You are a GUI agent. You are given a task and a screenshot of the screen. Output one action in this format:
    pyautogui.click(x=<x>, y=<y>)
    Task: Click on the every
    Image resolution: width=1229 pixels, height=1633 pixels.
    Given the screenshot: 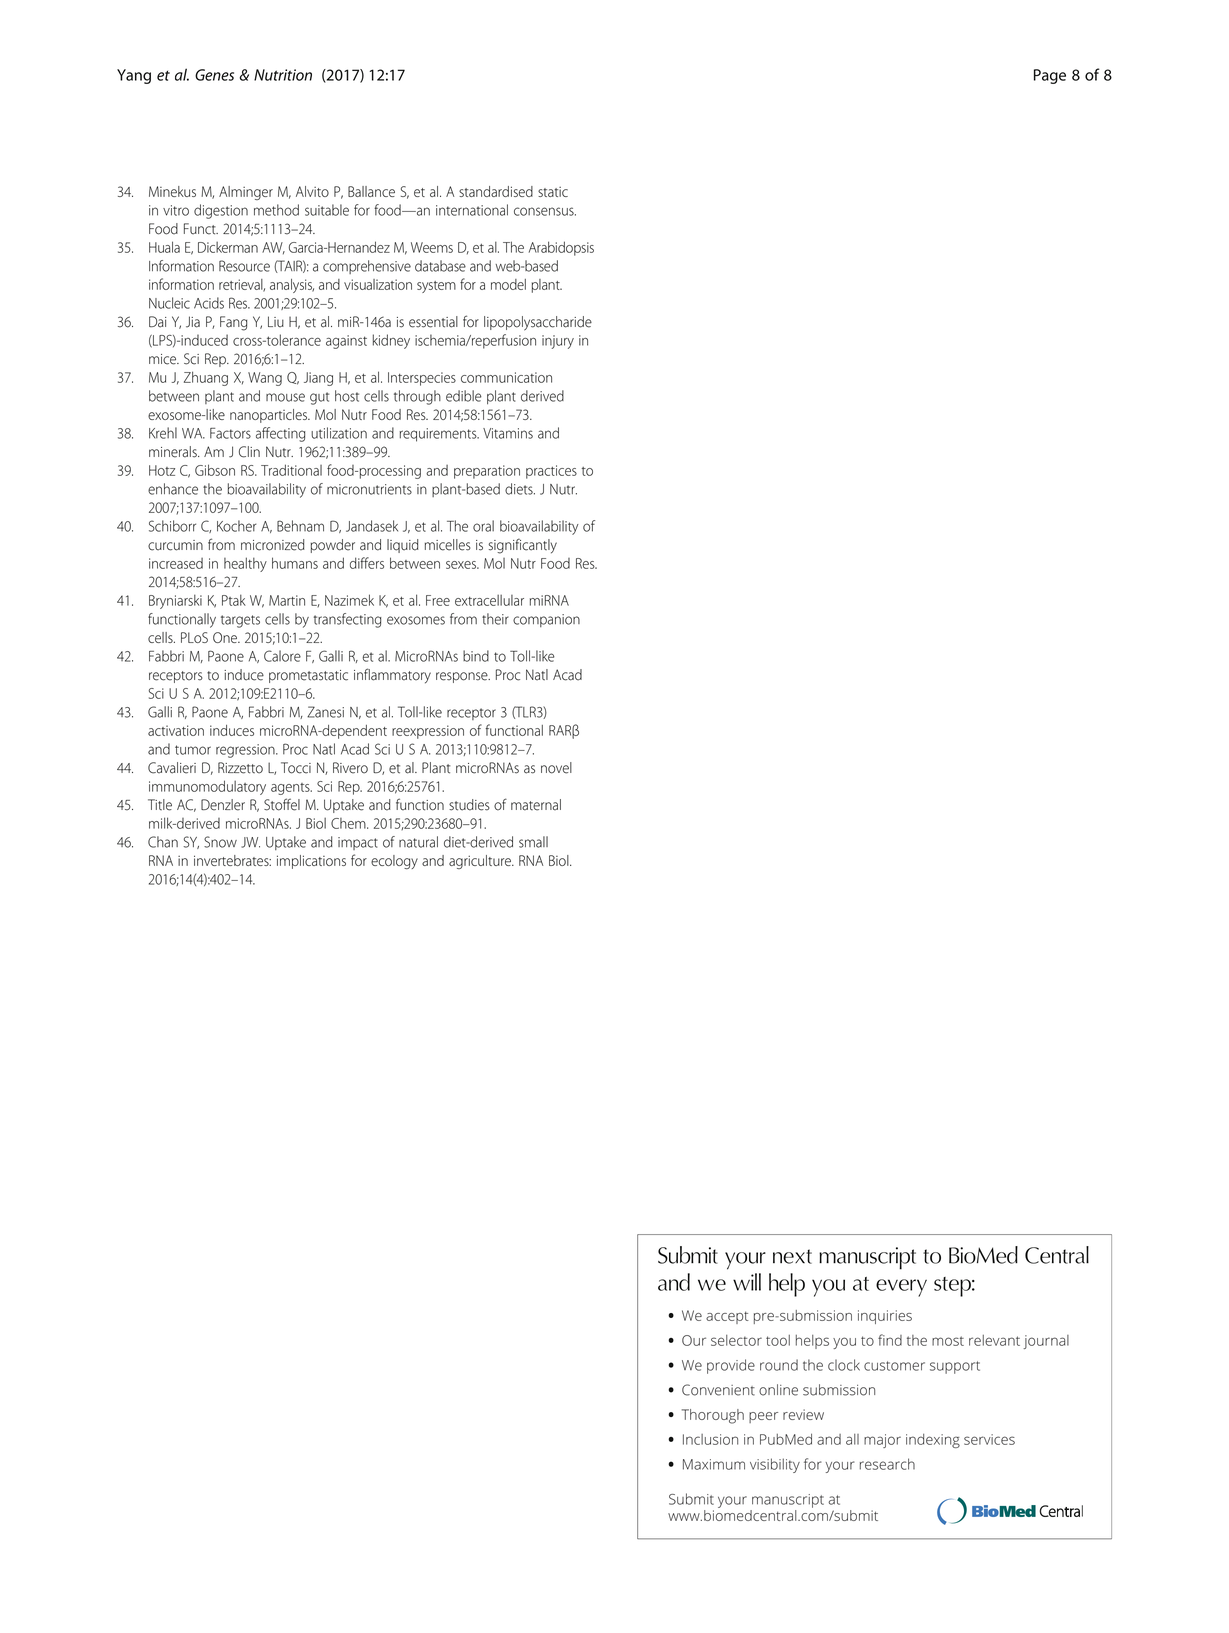 What is the action you would take?
    pyautogui.click(x=901, y=1288)
